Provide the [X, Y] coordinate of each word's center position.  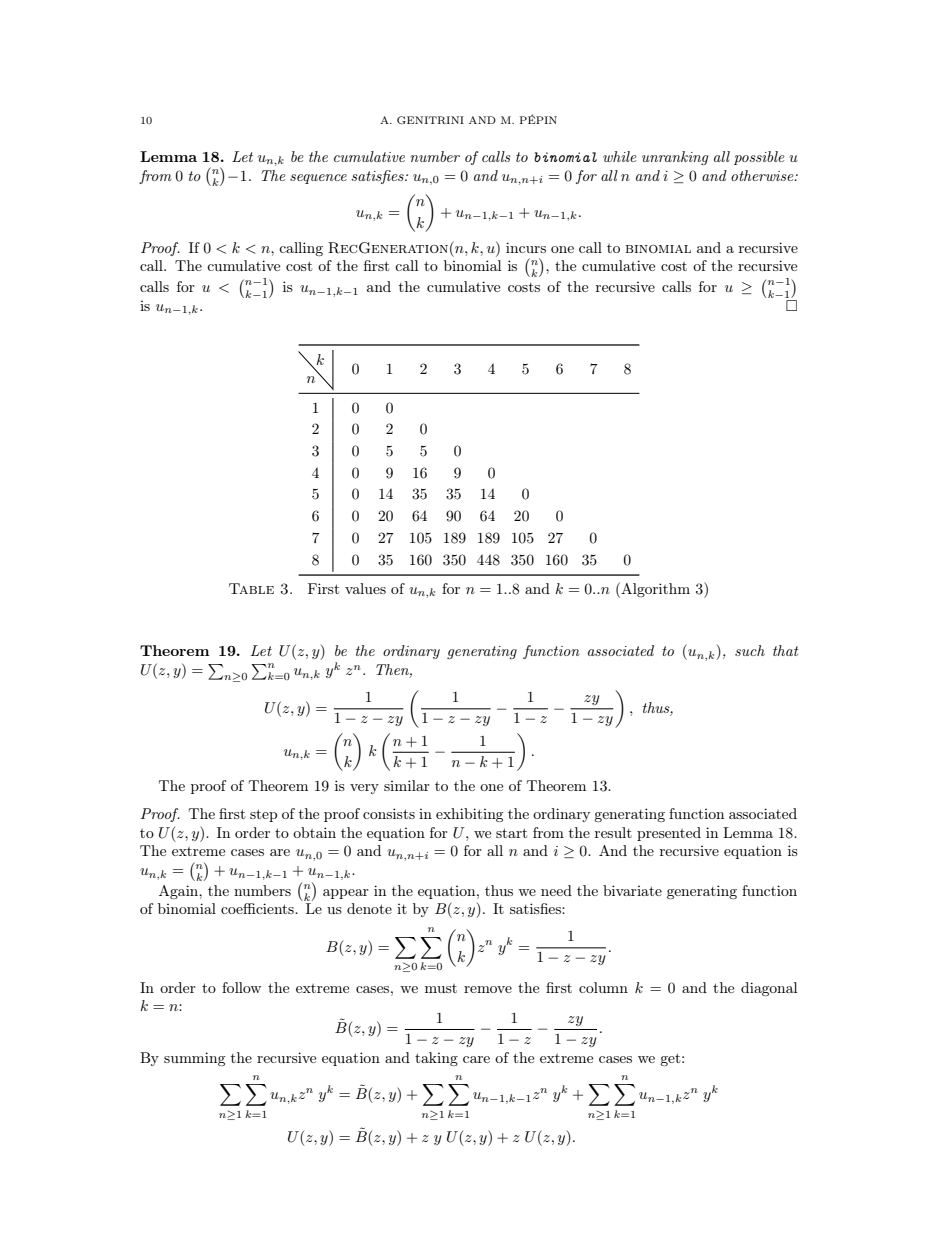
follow [241, 987]
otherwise [763, 175]
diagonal [769, 989]
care [476, 1059]
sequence [318, 179]
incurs [526, 247]
